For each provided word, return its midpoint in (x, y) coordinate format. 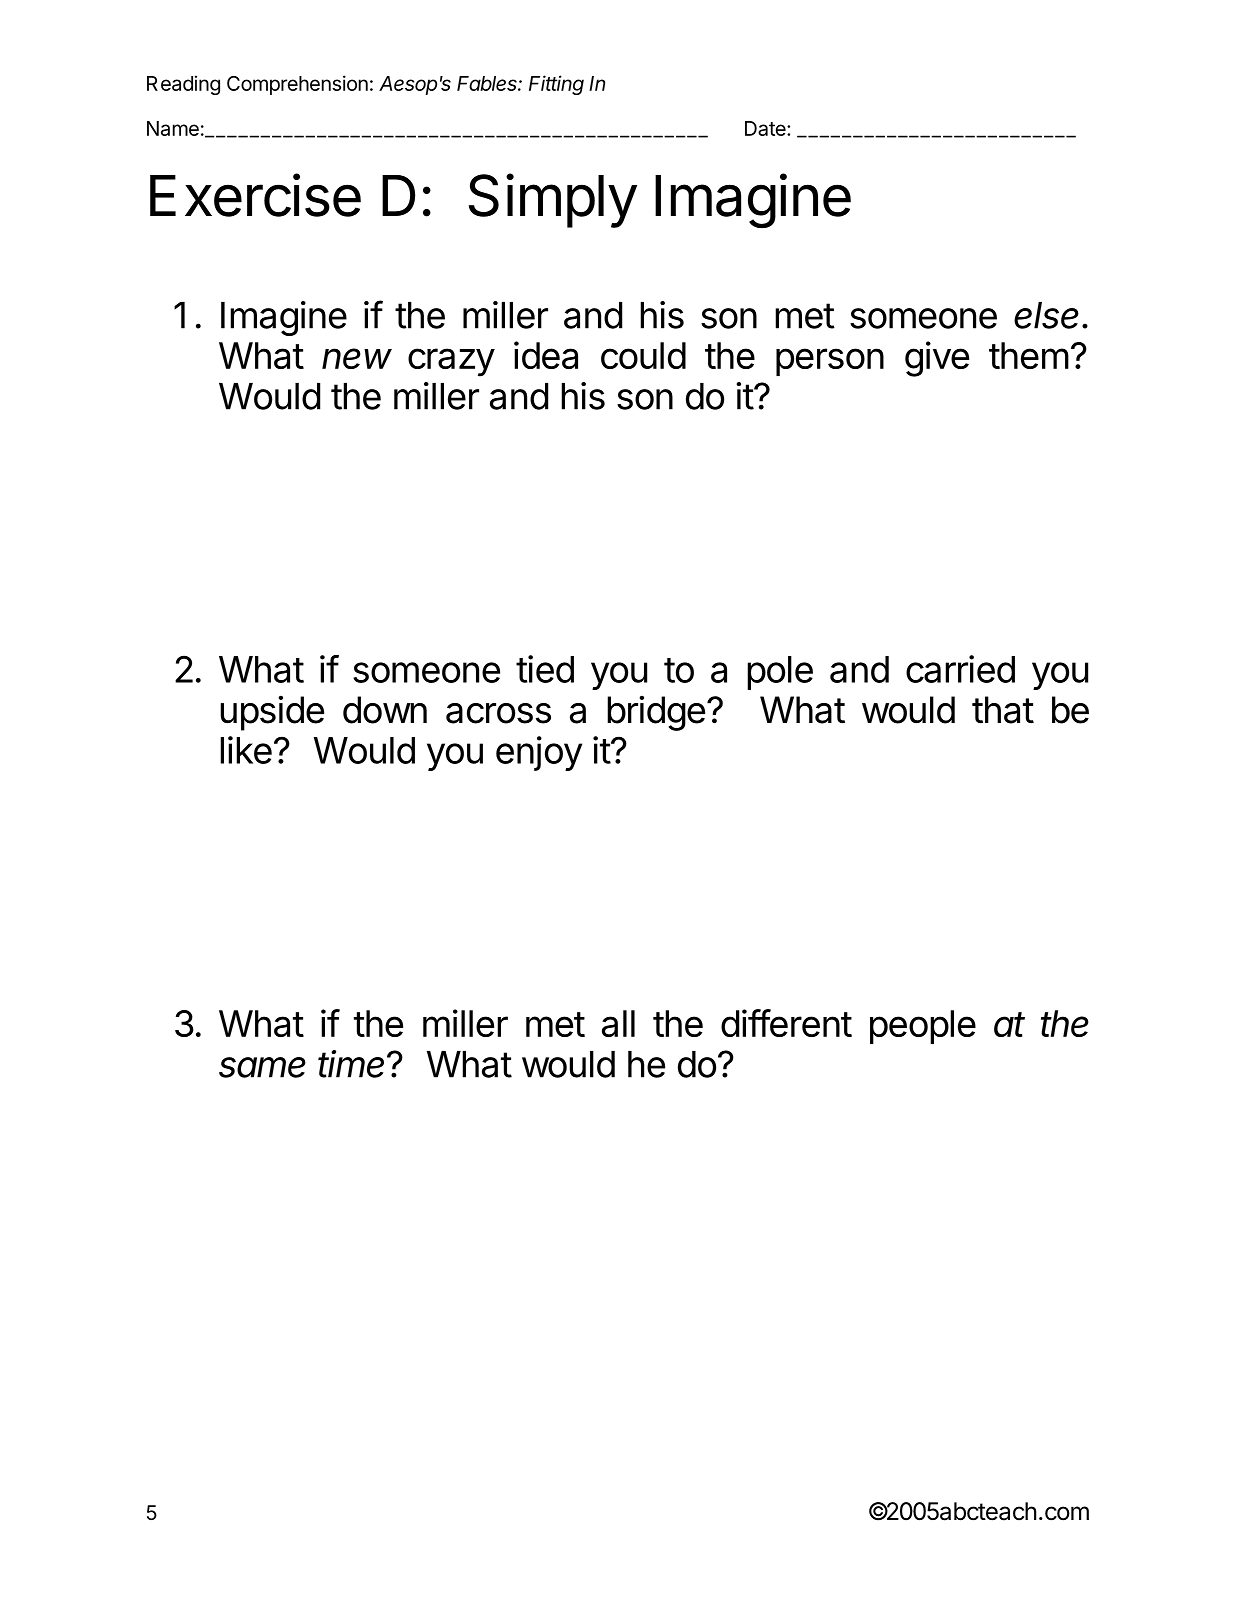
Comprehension (297, 85)
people (923, 1027)
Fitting (556, 85)
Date (766, 128)
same (262, 1067)
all (618, 1023)
